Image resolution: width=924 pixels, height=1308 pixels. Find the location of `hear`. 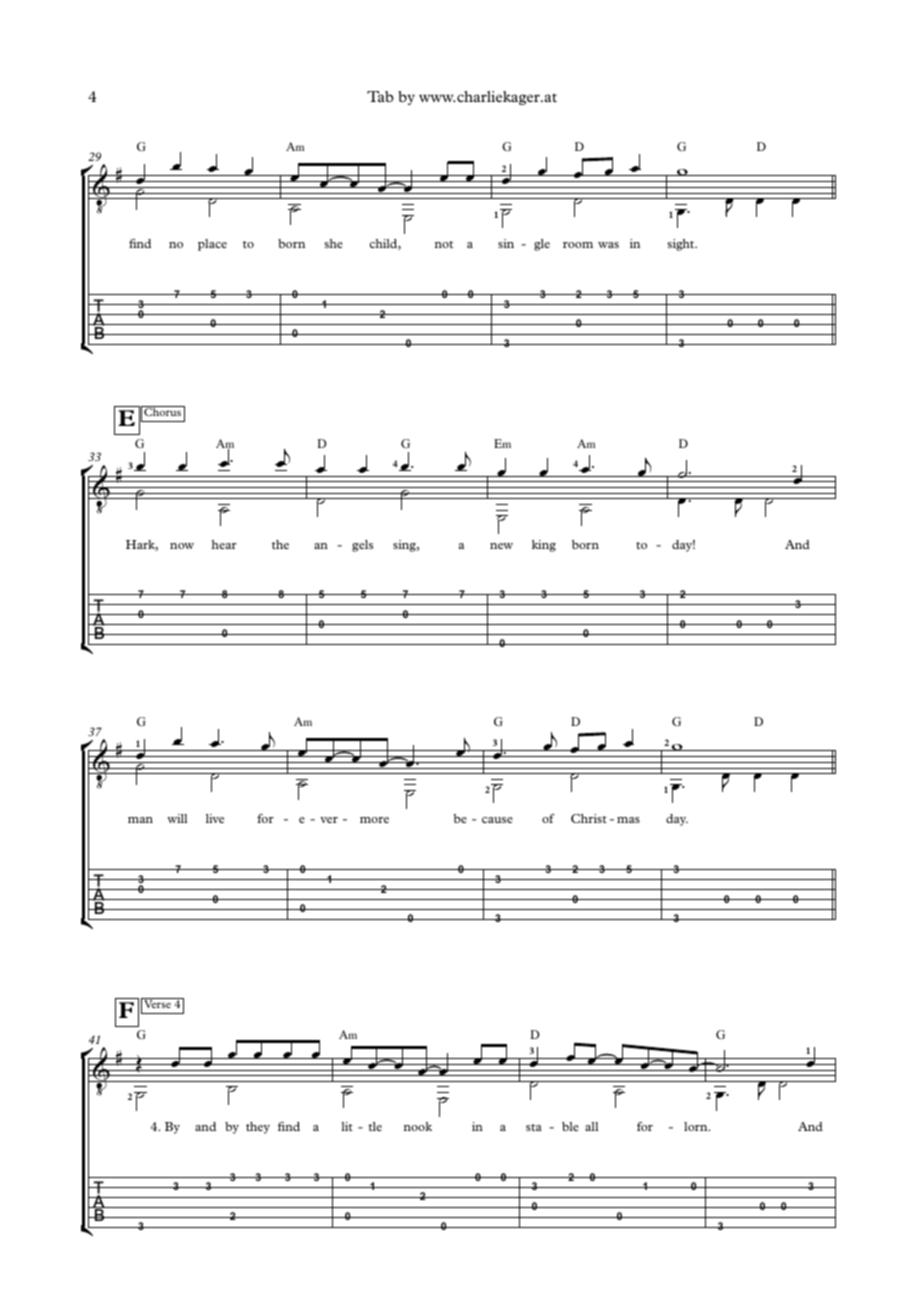

hear is located at coordinates (224, 544).
